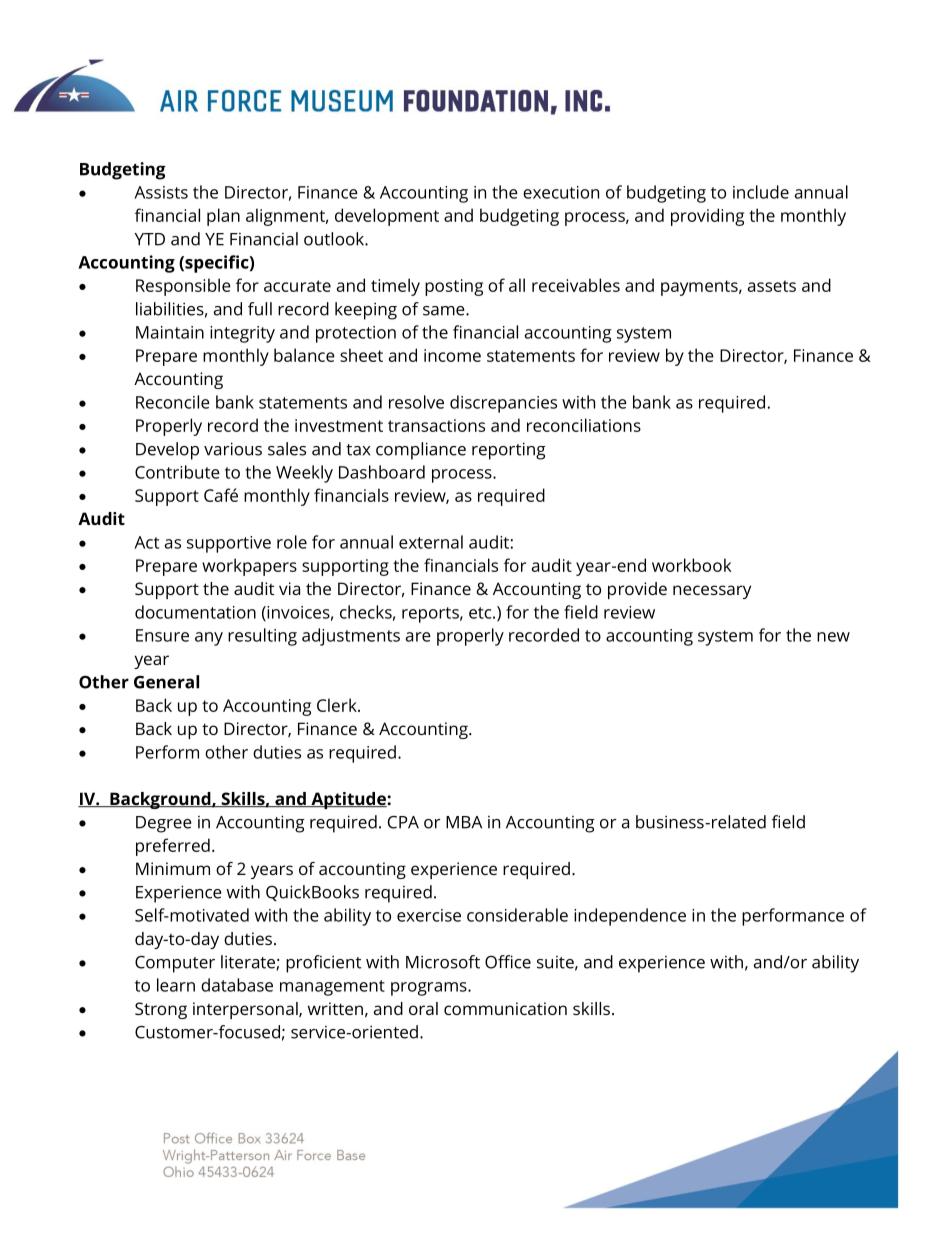 This screenshot has width=952, height=1233. What do you see at coordinates (431, 542) in the screenshot?
I see `external` at bounding box center [431, 542].
